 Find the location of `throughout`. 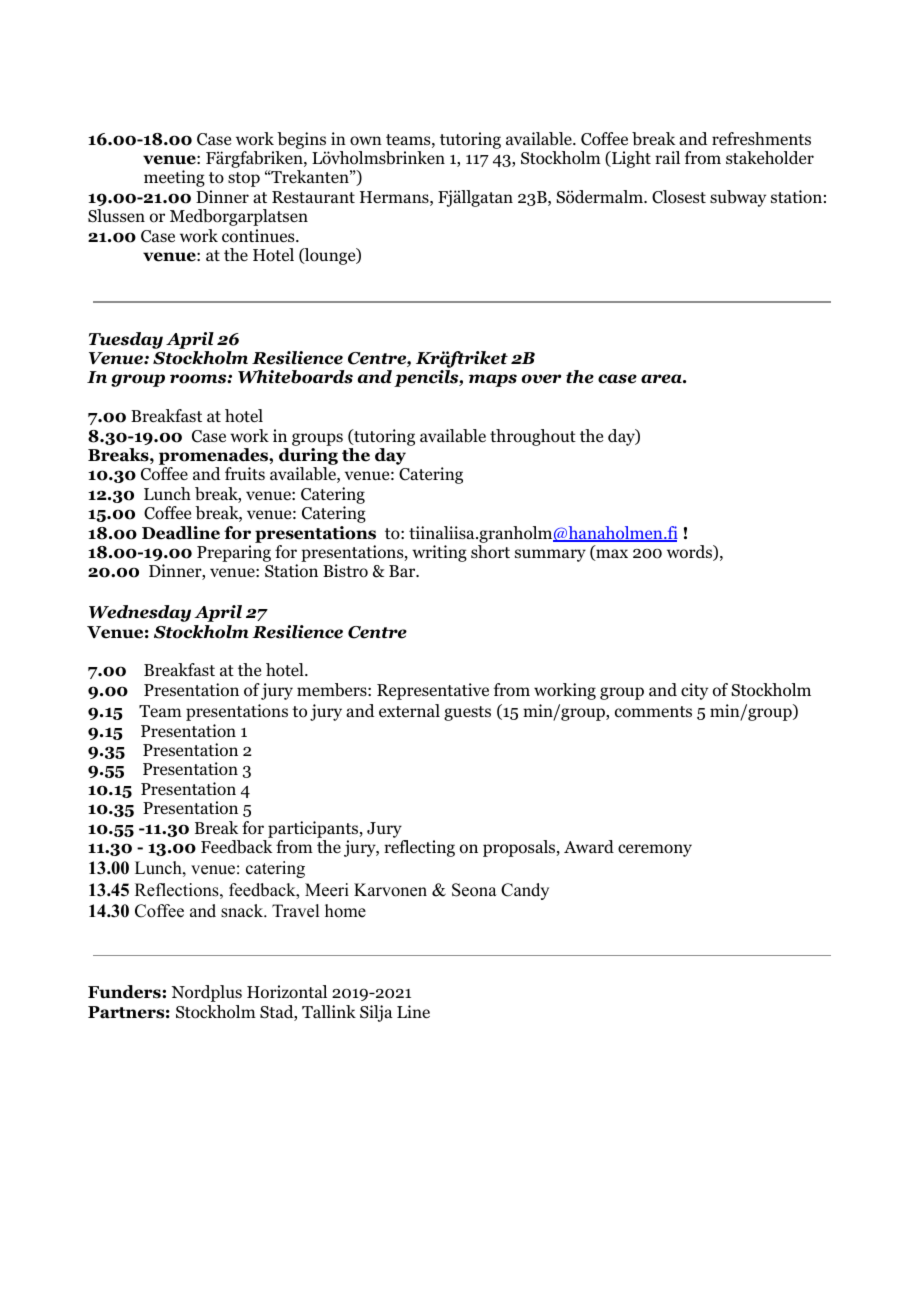

throughout is located at coordinates (533, 437).
